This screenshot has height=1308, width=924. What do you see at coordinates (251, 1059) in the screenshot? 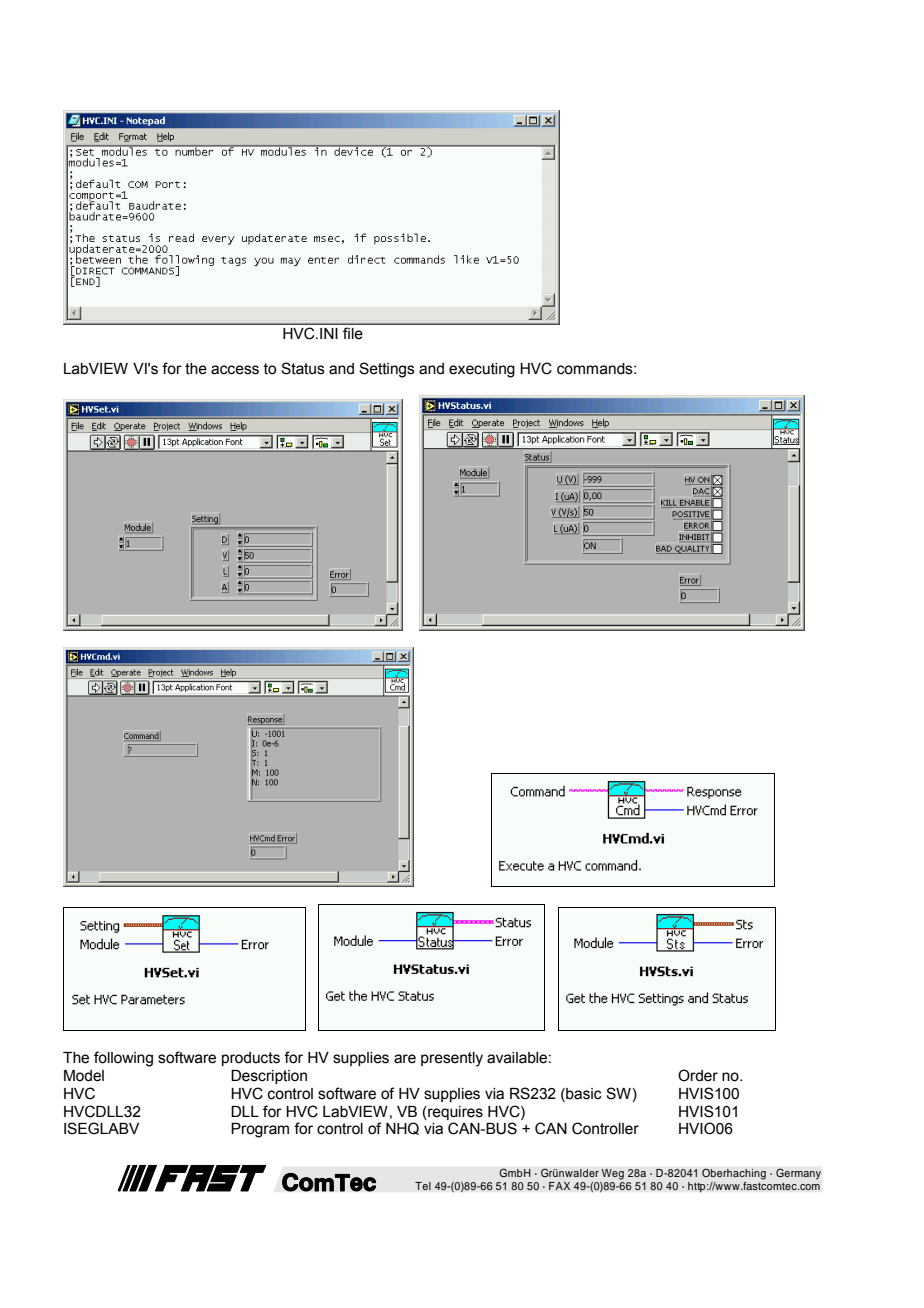
I see `products` at bounding box center [251, 1059].
